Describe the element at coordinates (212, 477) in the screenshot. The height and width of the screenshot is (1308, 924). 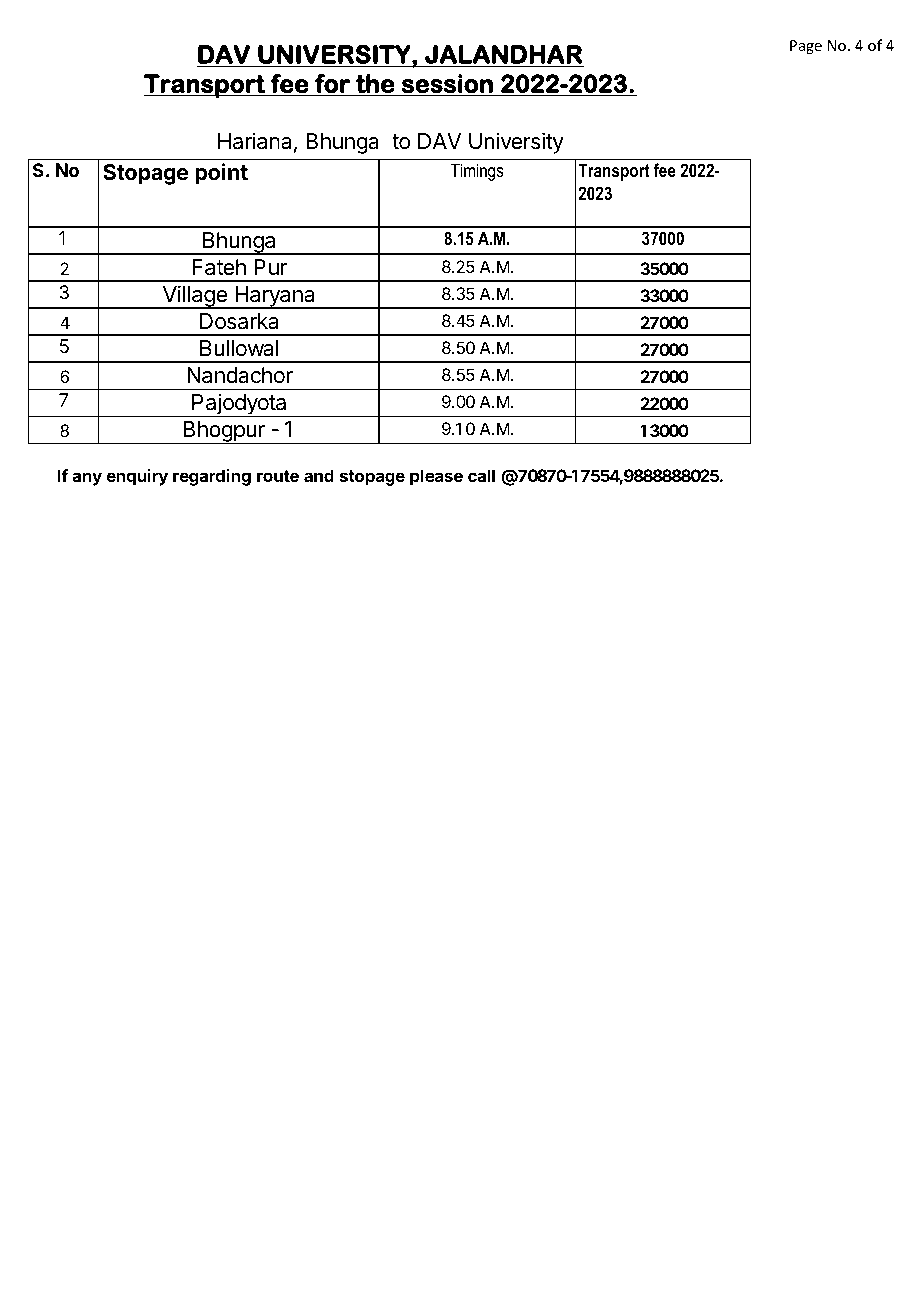
I see `regarding` at that location.
